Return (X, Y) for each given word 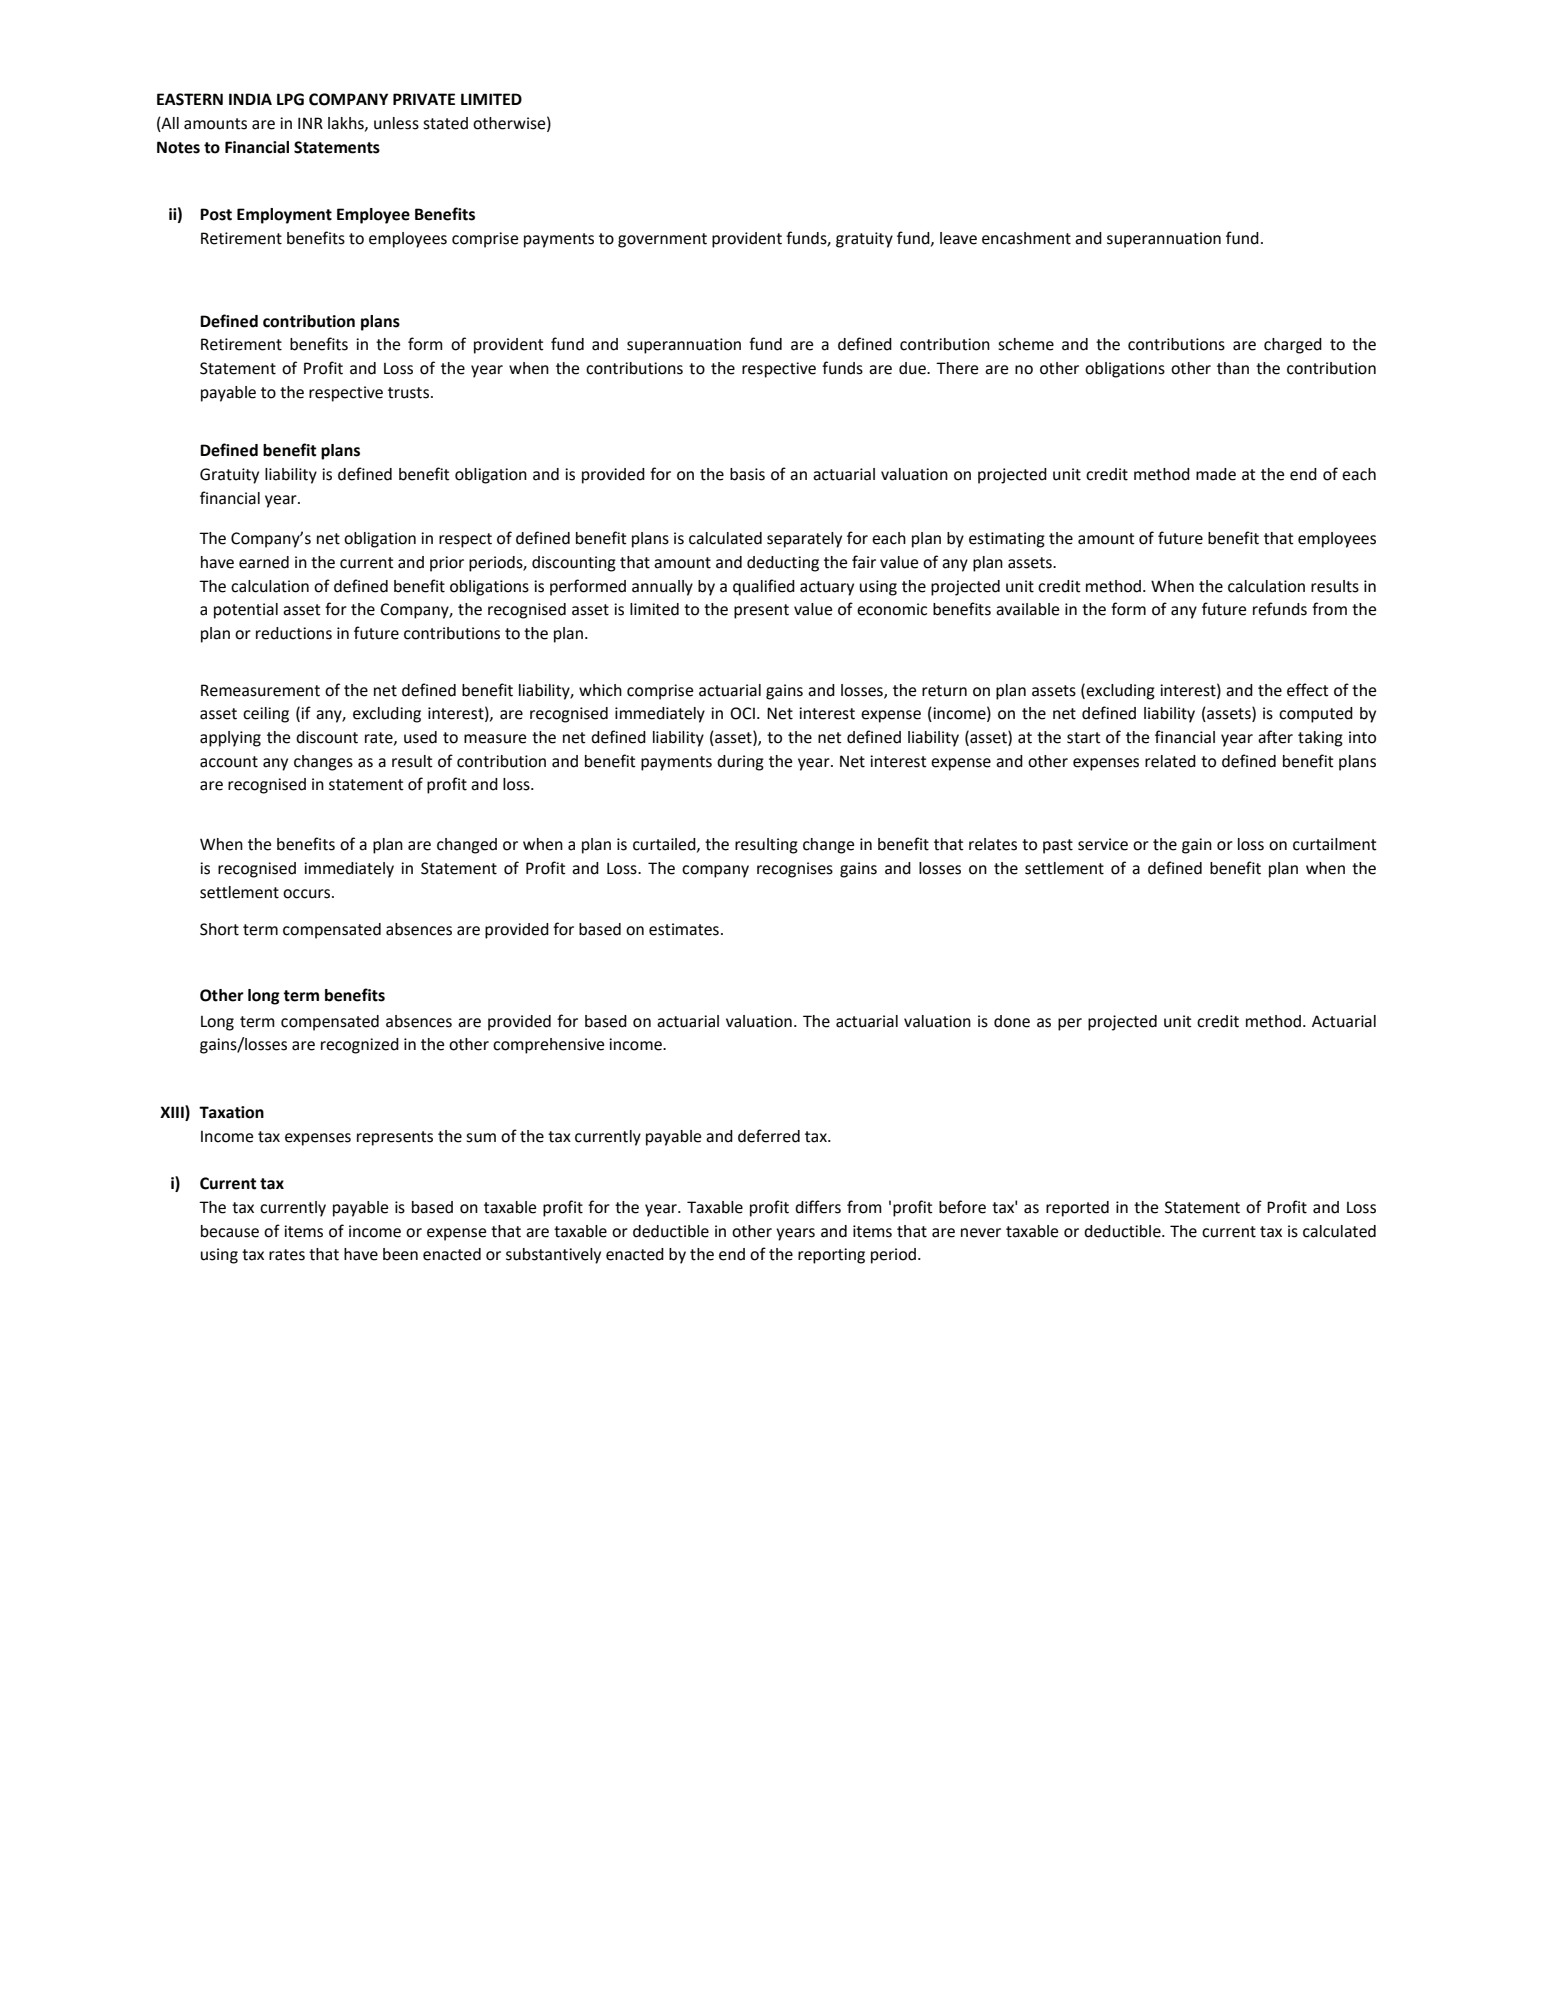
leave (958, 238)
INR (310, 123)
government (662, 240)
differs (818, 1207)
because (230, 1231)
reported (1077, 1209)
